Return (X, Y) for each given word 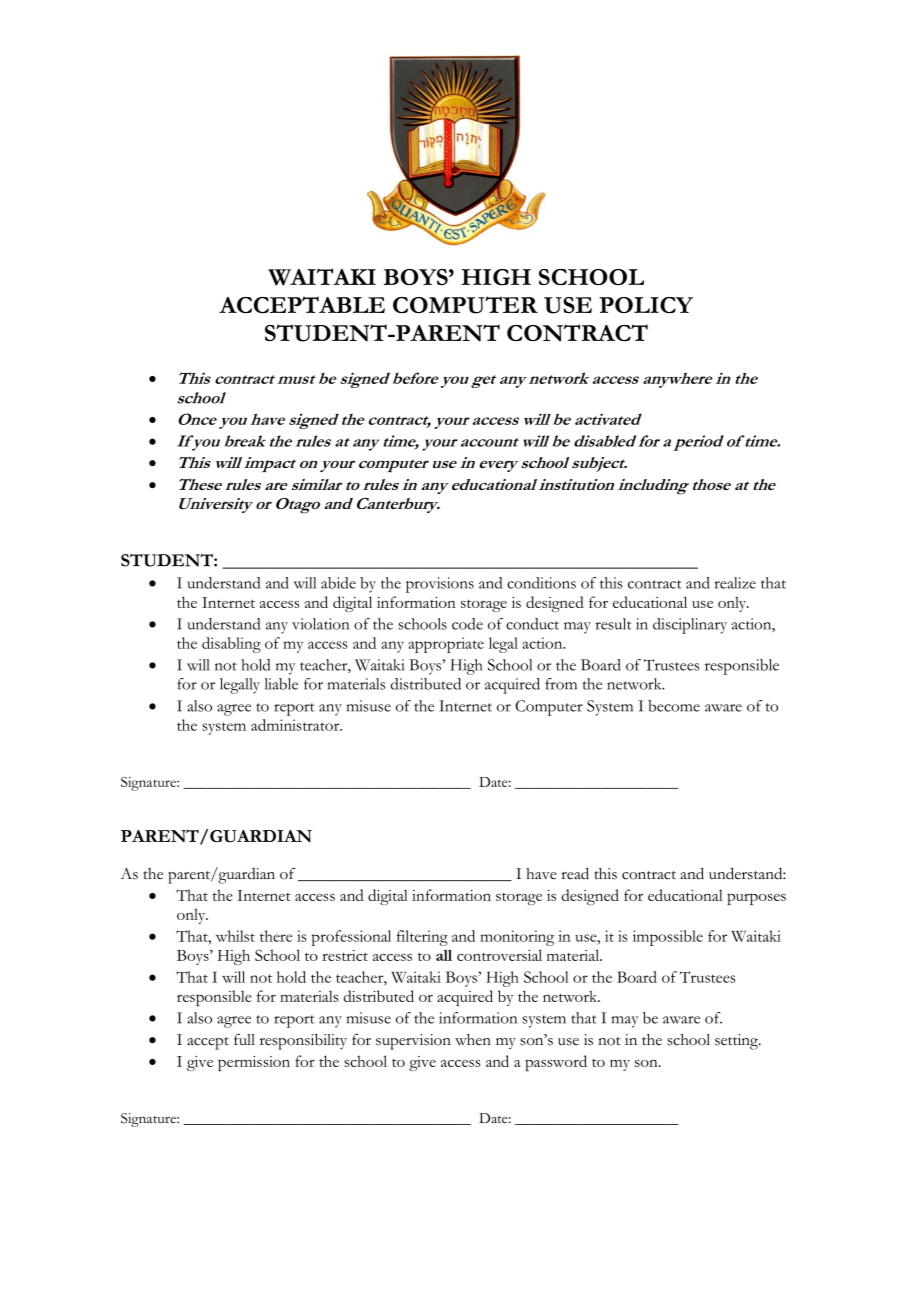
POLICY (646, 305)
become (674, 706)
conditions (541, 583)
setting (738, 1042)
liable (281, 684)
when (473, 1040)
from (561, 684)
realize (735, 583)
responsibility (303, 1041)
